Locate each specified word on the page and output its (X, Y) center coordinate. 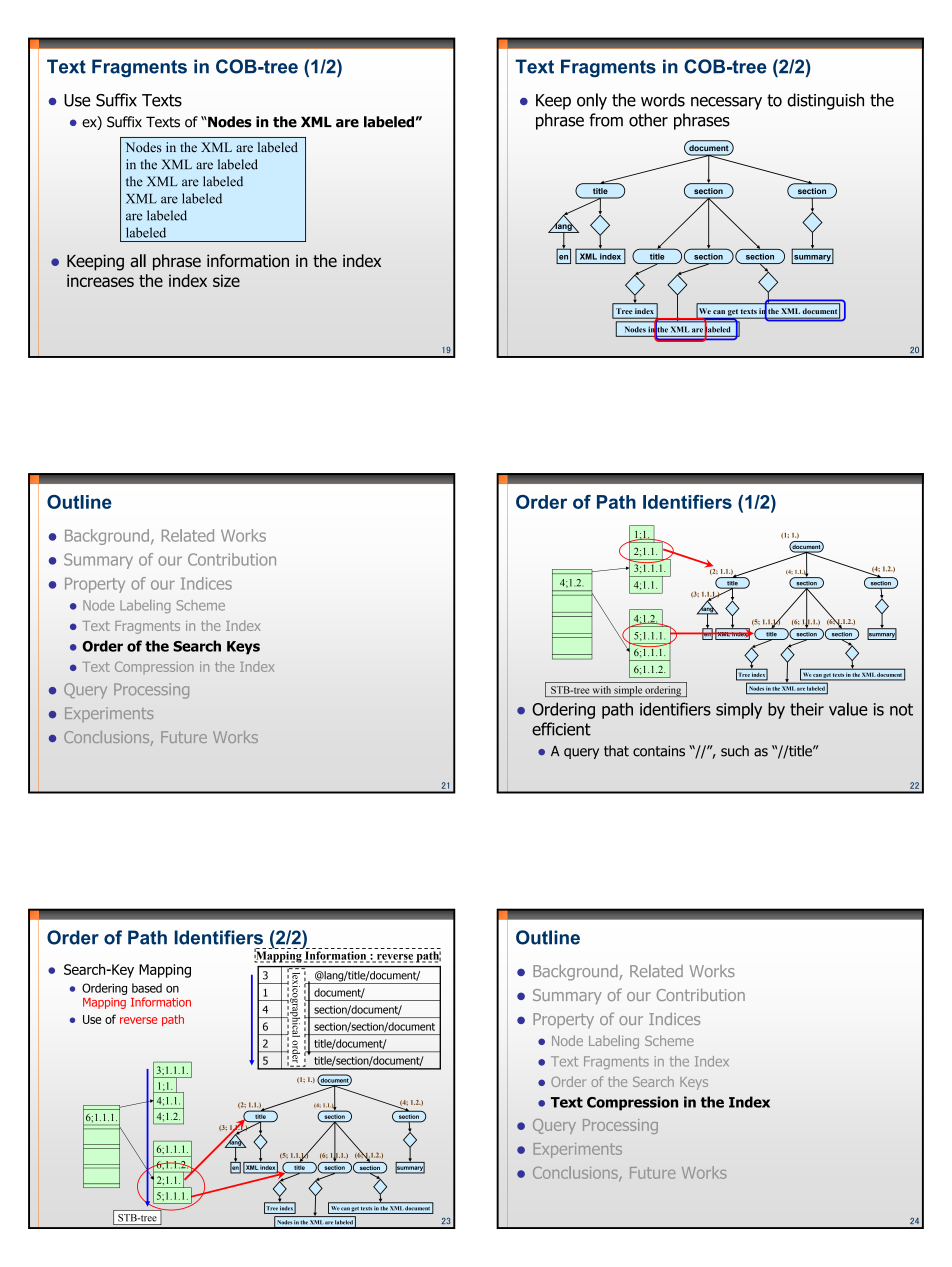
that (616, 751)
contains (659, 751)
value (848, 709)
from (606, 120)
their (807, 709)
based (147, 988)
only (592, 101)
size (226, 280)
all (138, 260)
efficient (561, 729)
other (648, 120)
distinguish (825, 101)
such (735, 751)
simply (739, 710)
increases (100, 280)
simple (628, 691)
